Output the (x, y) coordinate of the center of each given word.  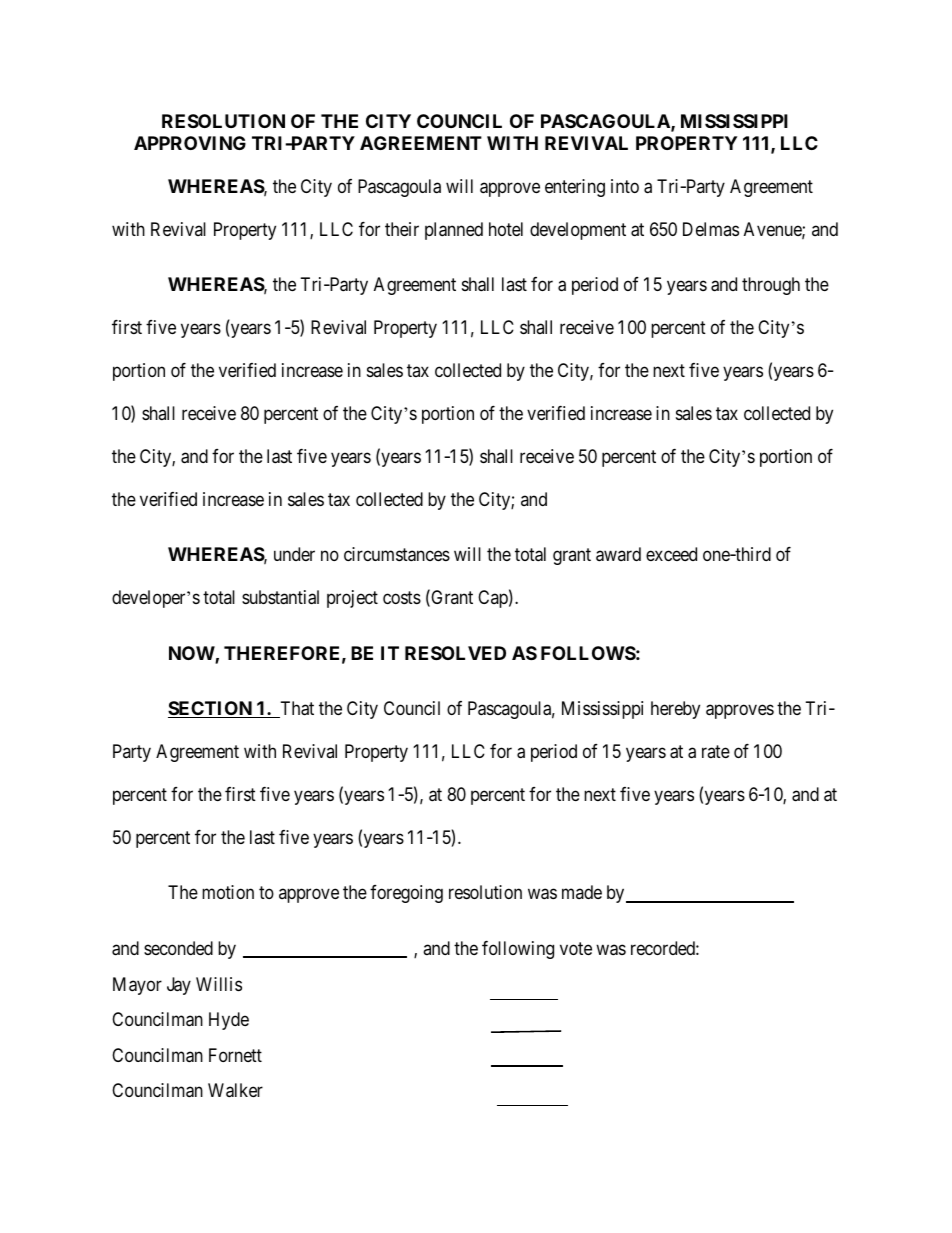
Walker (235, 1090)
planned (454, 231)
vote (576, 948)
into (625, 186)
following (518, 950)
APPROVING (190, 143)
